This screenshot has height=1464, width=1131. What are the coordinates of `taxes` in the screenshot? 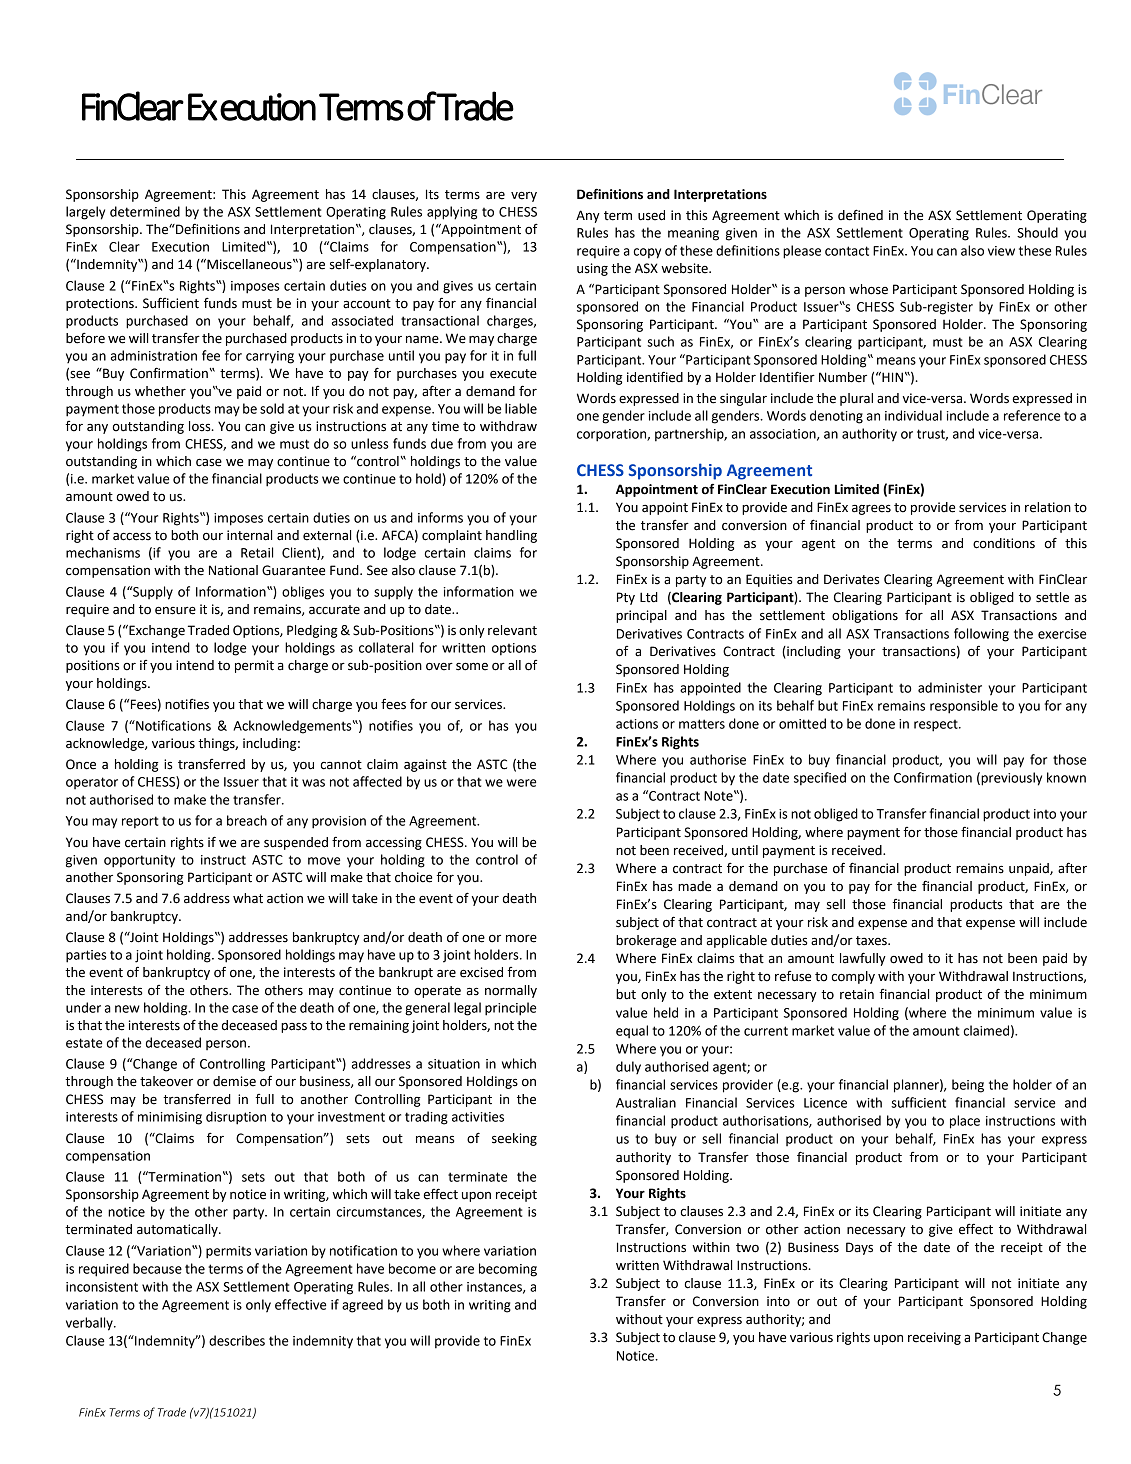 It's located at (872, 941).
